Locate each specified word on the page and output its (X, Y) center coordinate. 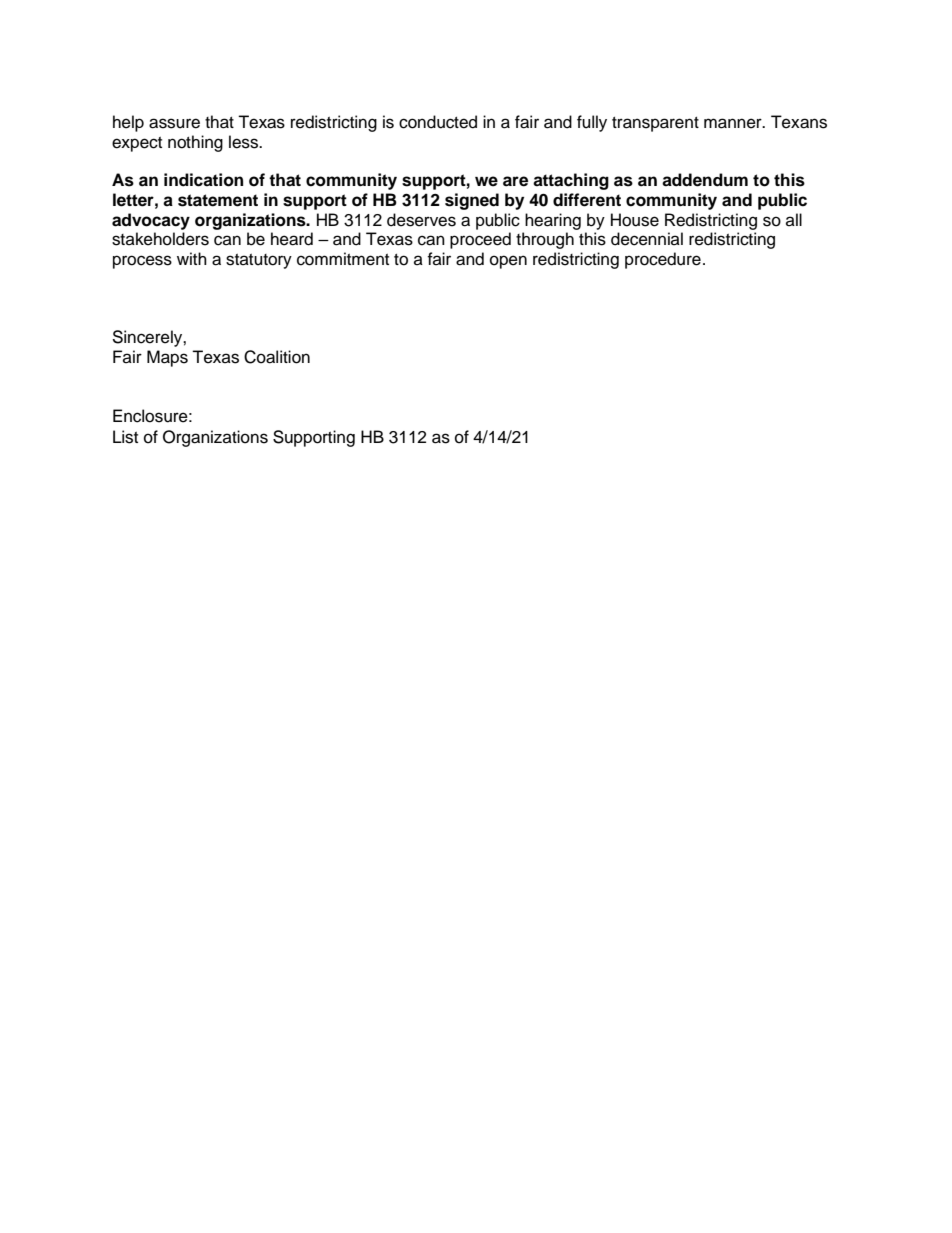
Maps (167, 358)
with (192, 258)
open (508, 262)
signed (472, 201)
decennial (647, 239)
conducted (438, 122)
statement (218, 200)
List (125, 437)
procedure (663, 260)
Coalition (277, 357)
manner (734, 123)
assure (174, 123)
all (794, 219)
